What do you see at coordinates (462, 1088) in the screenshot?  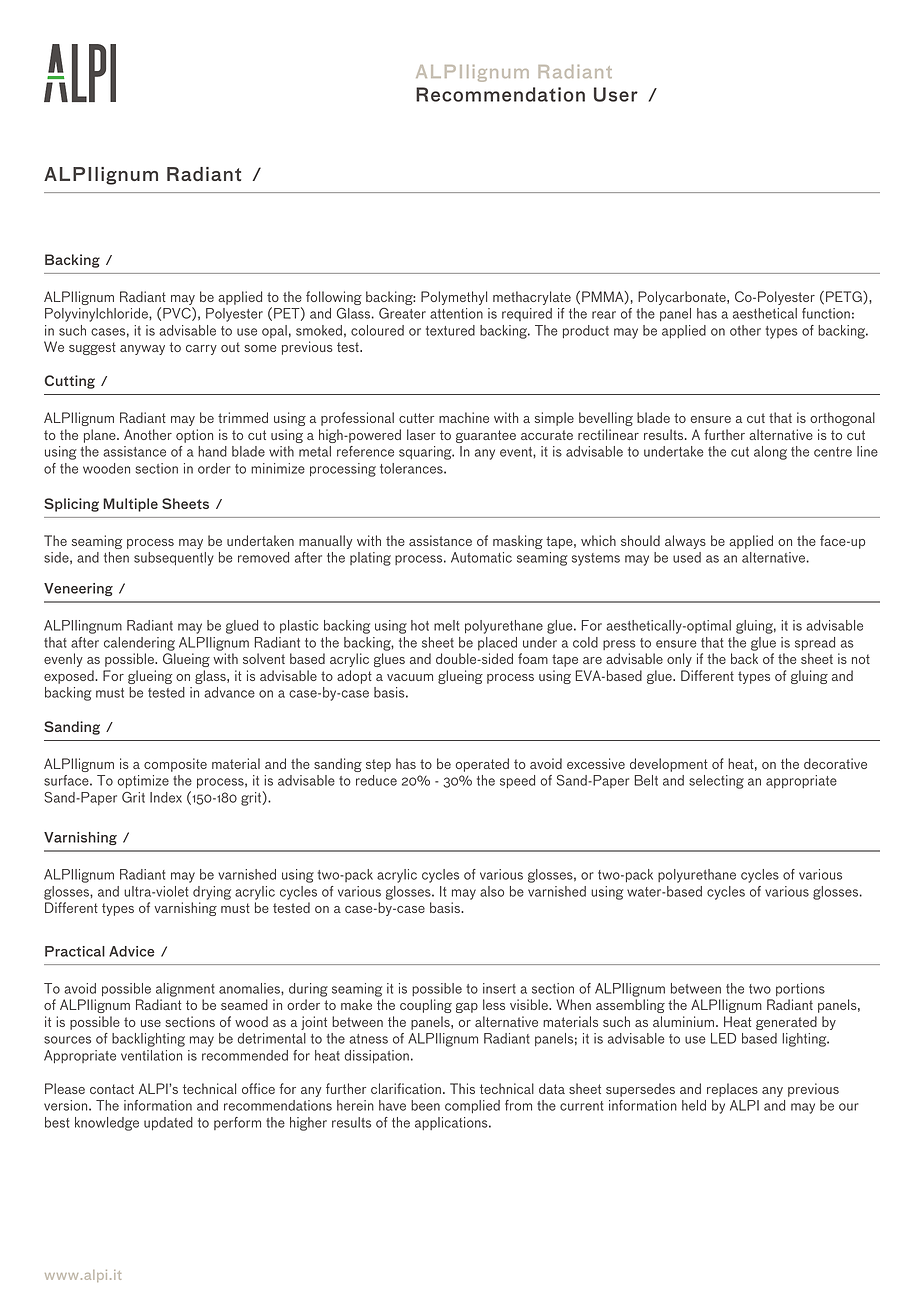 I see `This` at bounding box center [462, 1088].
